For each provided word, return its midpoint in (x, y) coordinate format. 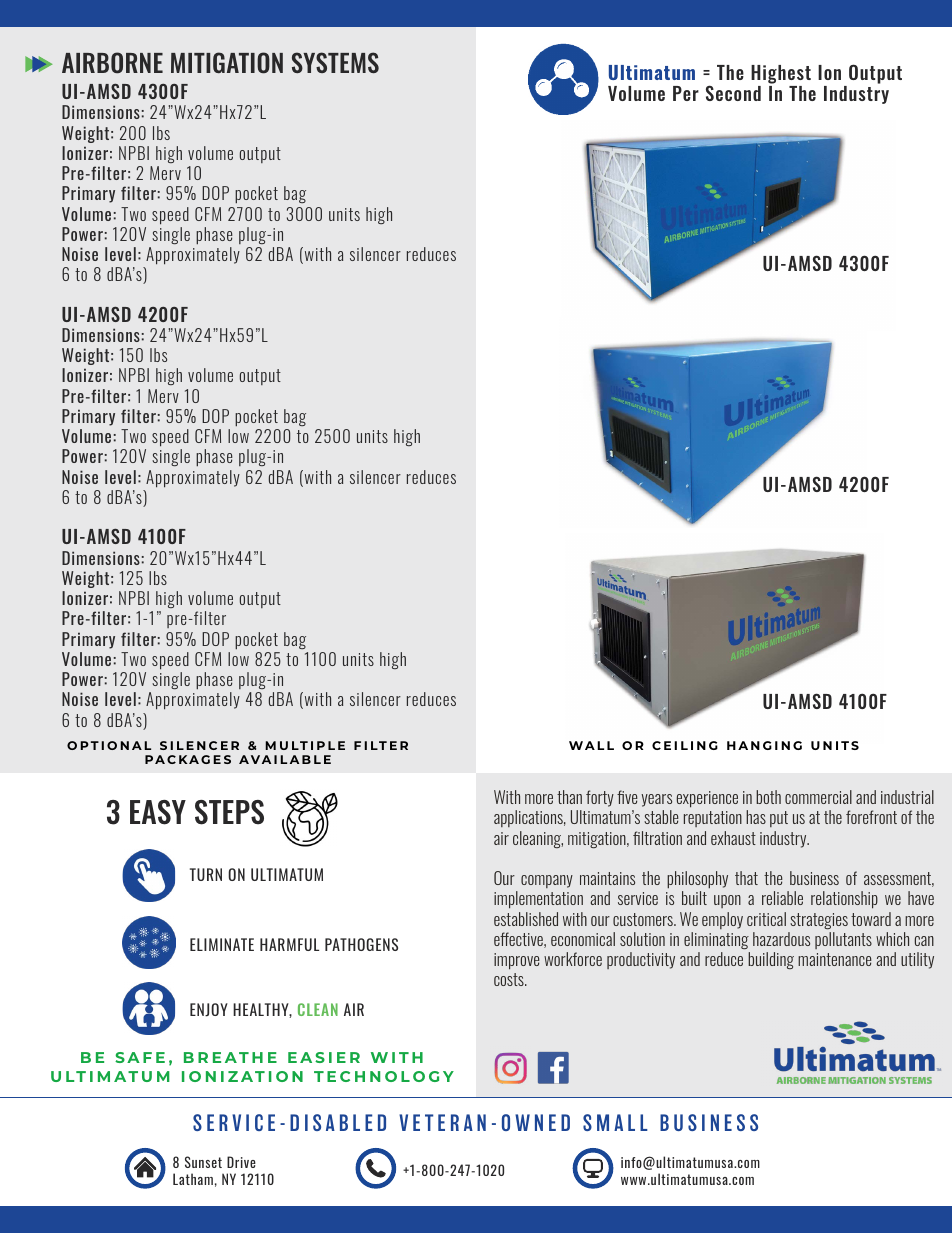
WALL (591, 745)
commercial (818, 797)
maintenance (835, 959)
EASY (158, 812)
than (569, 797)
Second (733, 93)
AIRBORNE (112, 63)
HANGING (764, 745)
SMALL (615, 1122)
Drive (241, 1162)
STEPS (229, 812)
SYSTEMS (335, 62)
